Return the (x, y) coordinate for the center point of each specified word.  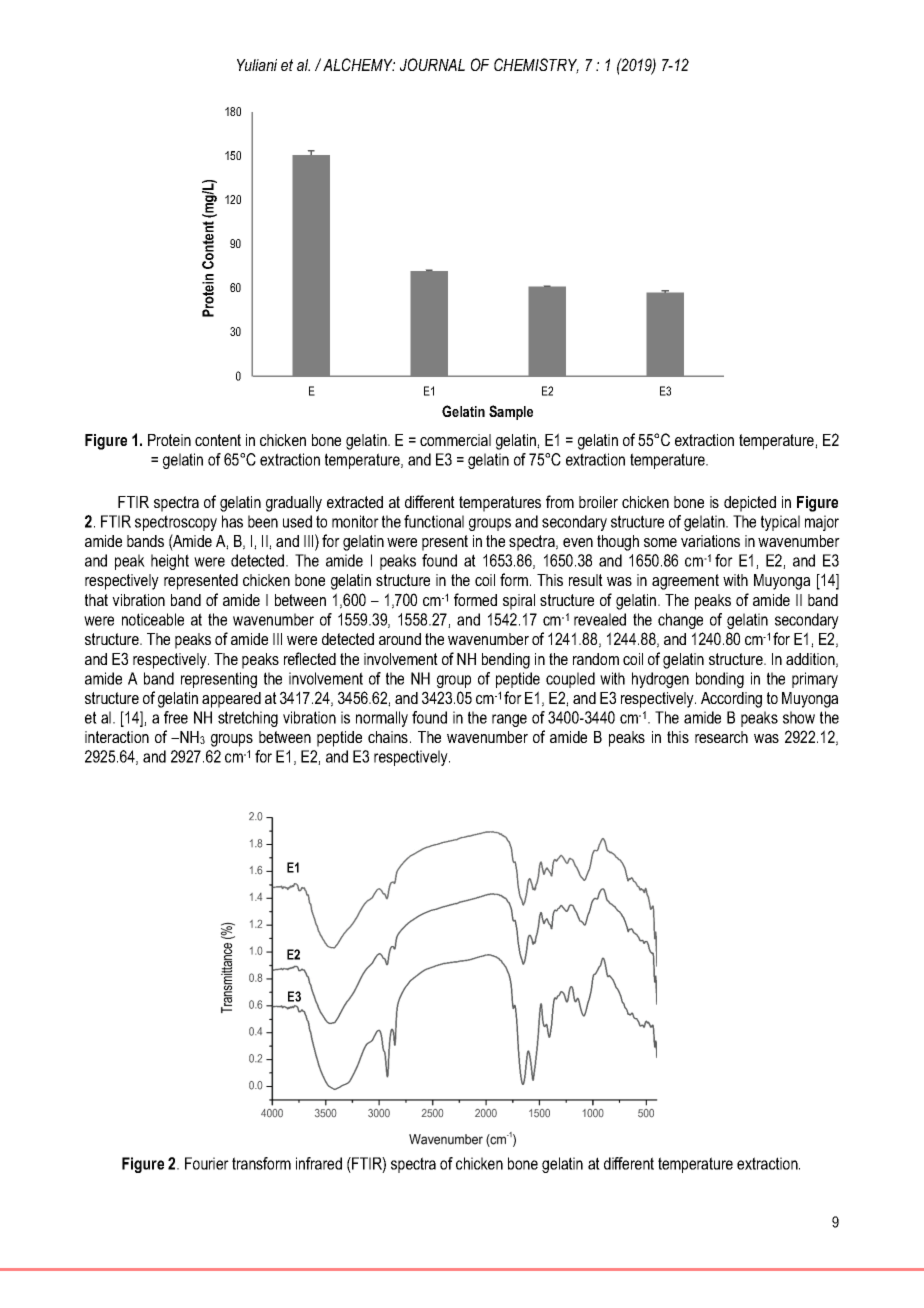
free (176, 717)
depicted (750, 504)
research (721, 737)
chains (388, 737)
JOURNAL (432, 64)
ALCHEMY (359, 64)
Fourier (207, 1163)
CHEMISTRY (536, 66)
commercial (455, 440)
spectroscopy (176, 523)
